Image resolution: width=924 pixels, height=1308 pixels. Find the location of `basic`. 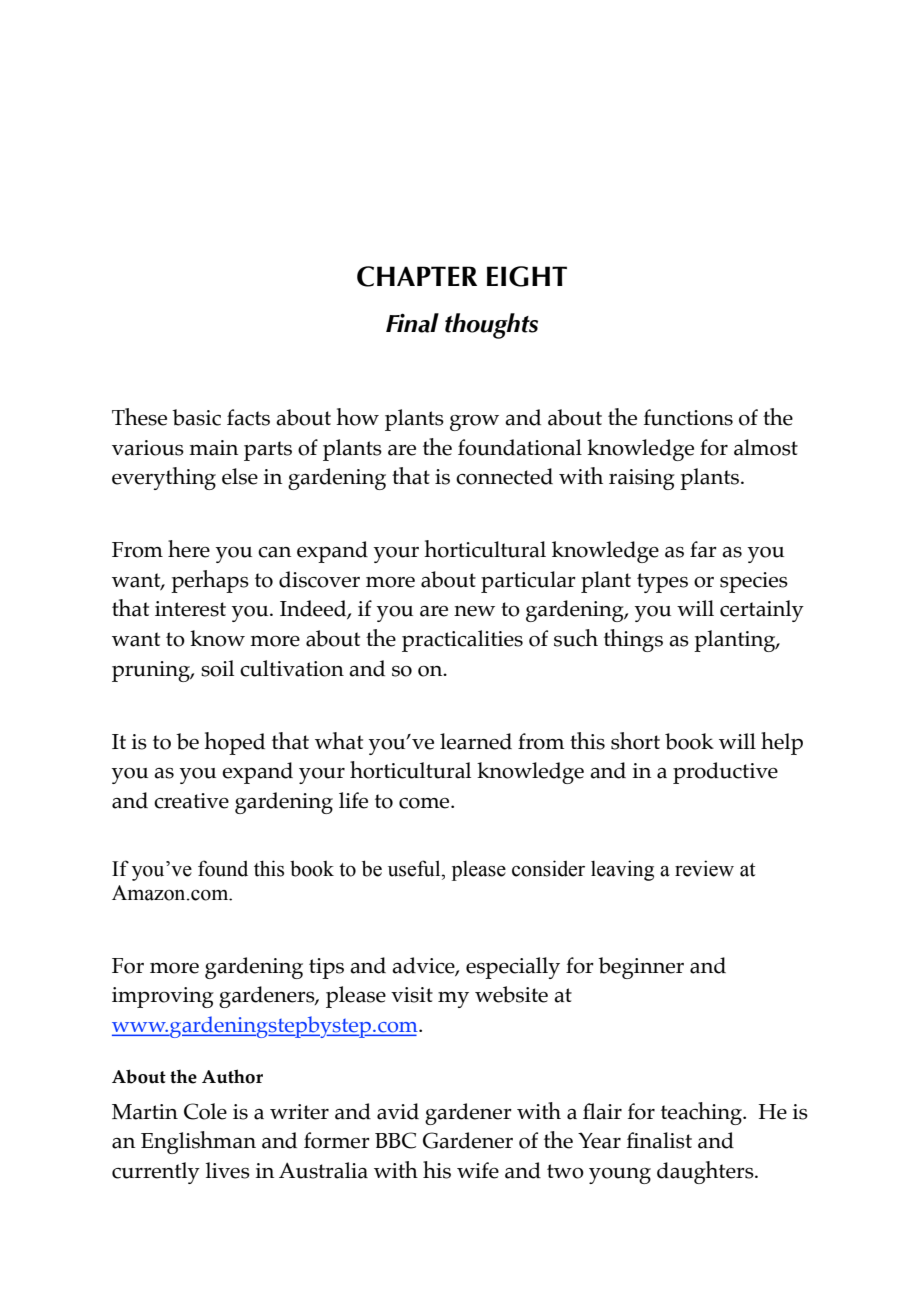

basic is located at coordinates (196, 417).
